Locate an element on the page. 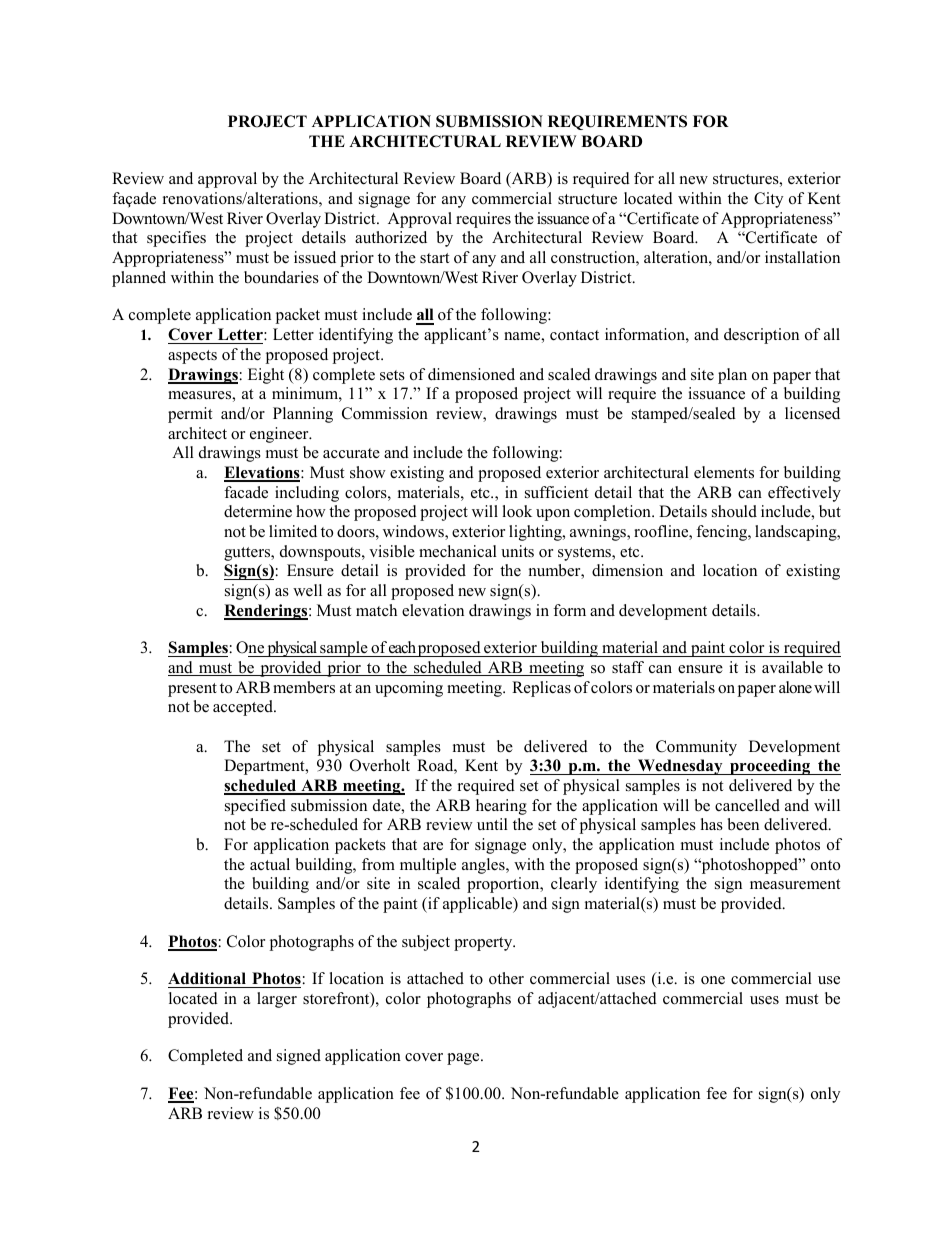  City is located at coordinates (768, 200).
